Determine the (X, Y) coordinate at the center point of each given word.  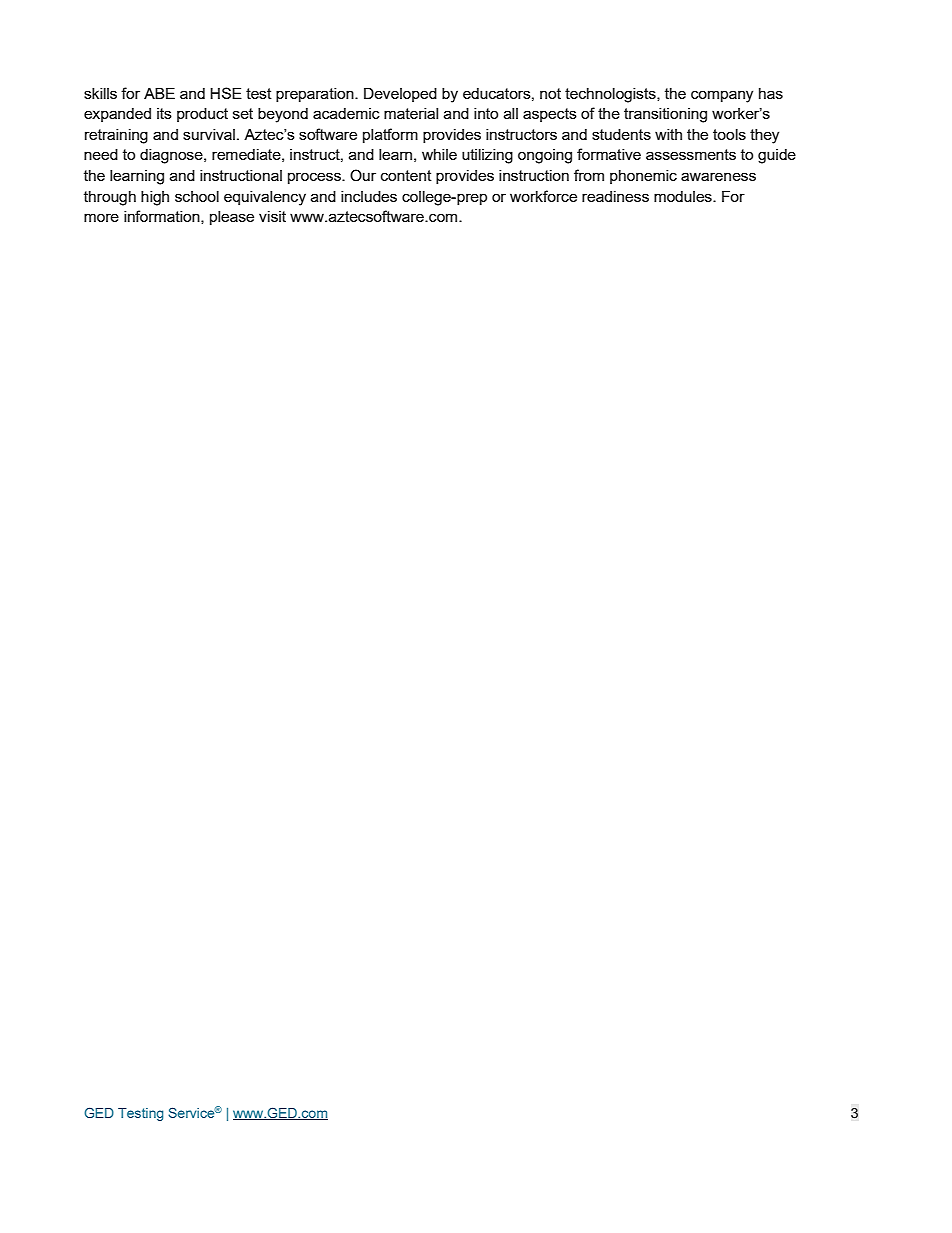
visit (272, 216)
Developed (400, 95)
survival (209, 134)
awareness (718, 176)
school (197, 196)
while (439, 154)
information (163, 217)
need (101, 154)
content (406, 175)
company (722, 96)
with (668, 134)
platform (390, 135)
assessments (691, 154)
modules (684, 196)
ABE (159, 93)
